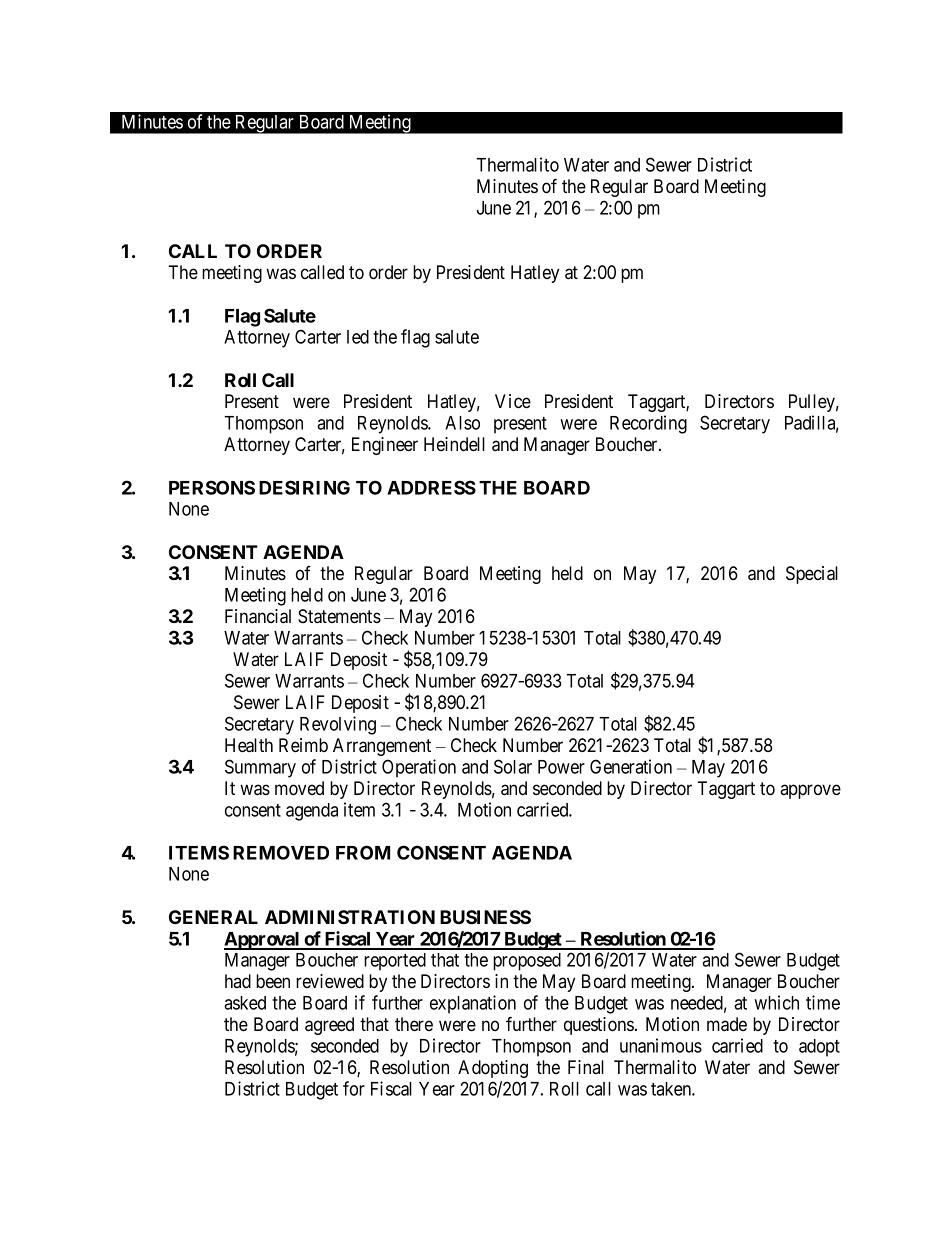  What do you see at coordinates (513, 766) in the document?
I see `Solar` at bounding box center [513, 766].
